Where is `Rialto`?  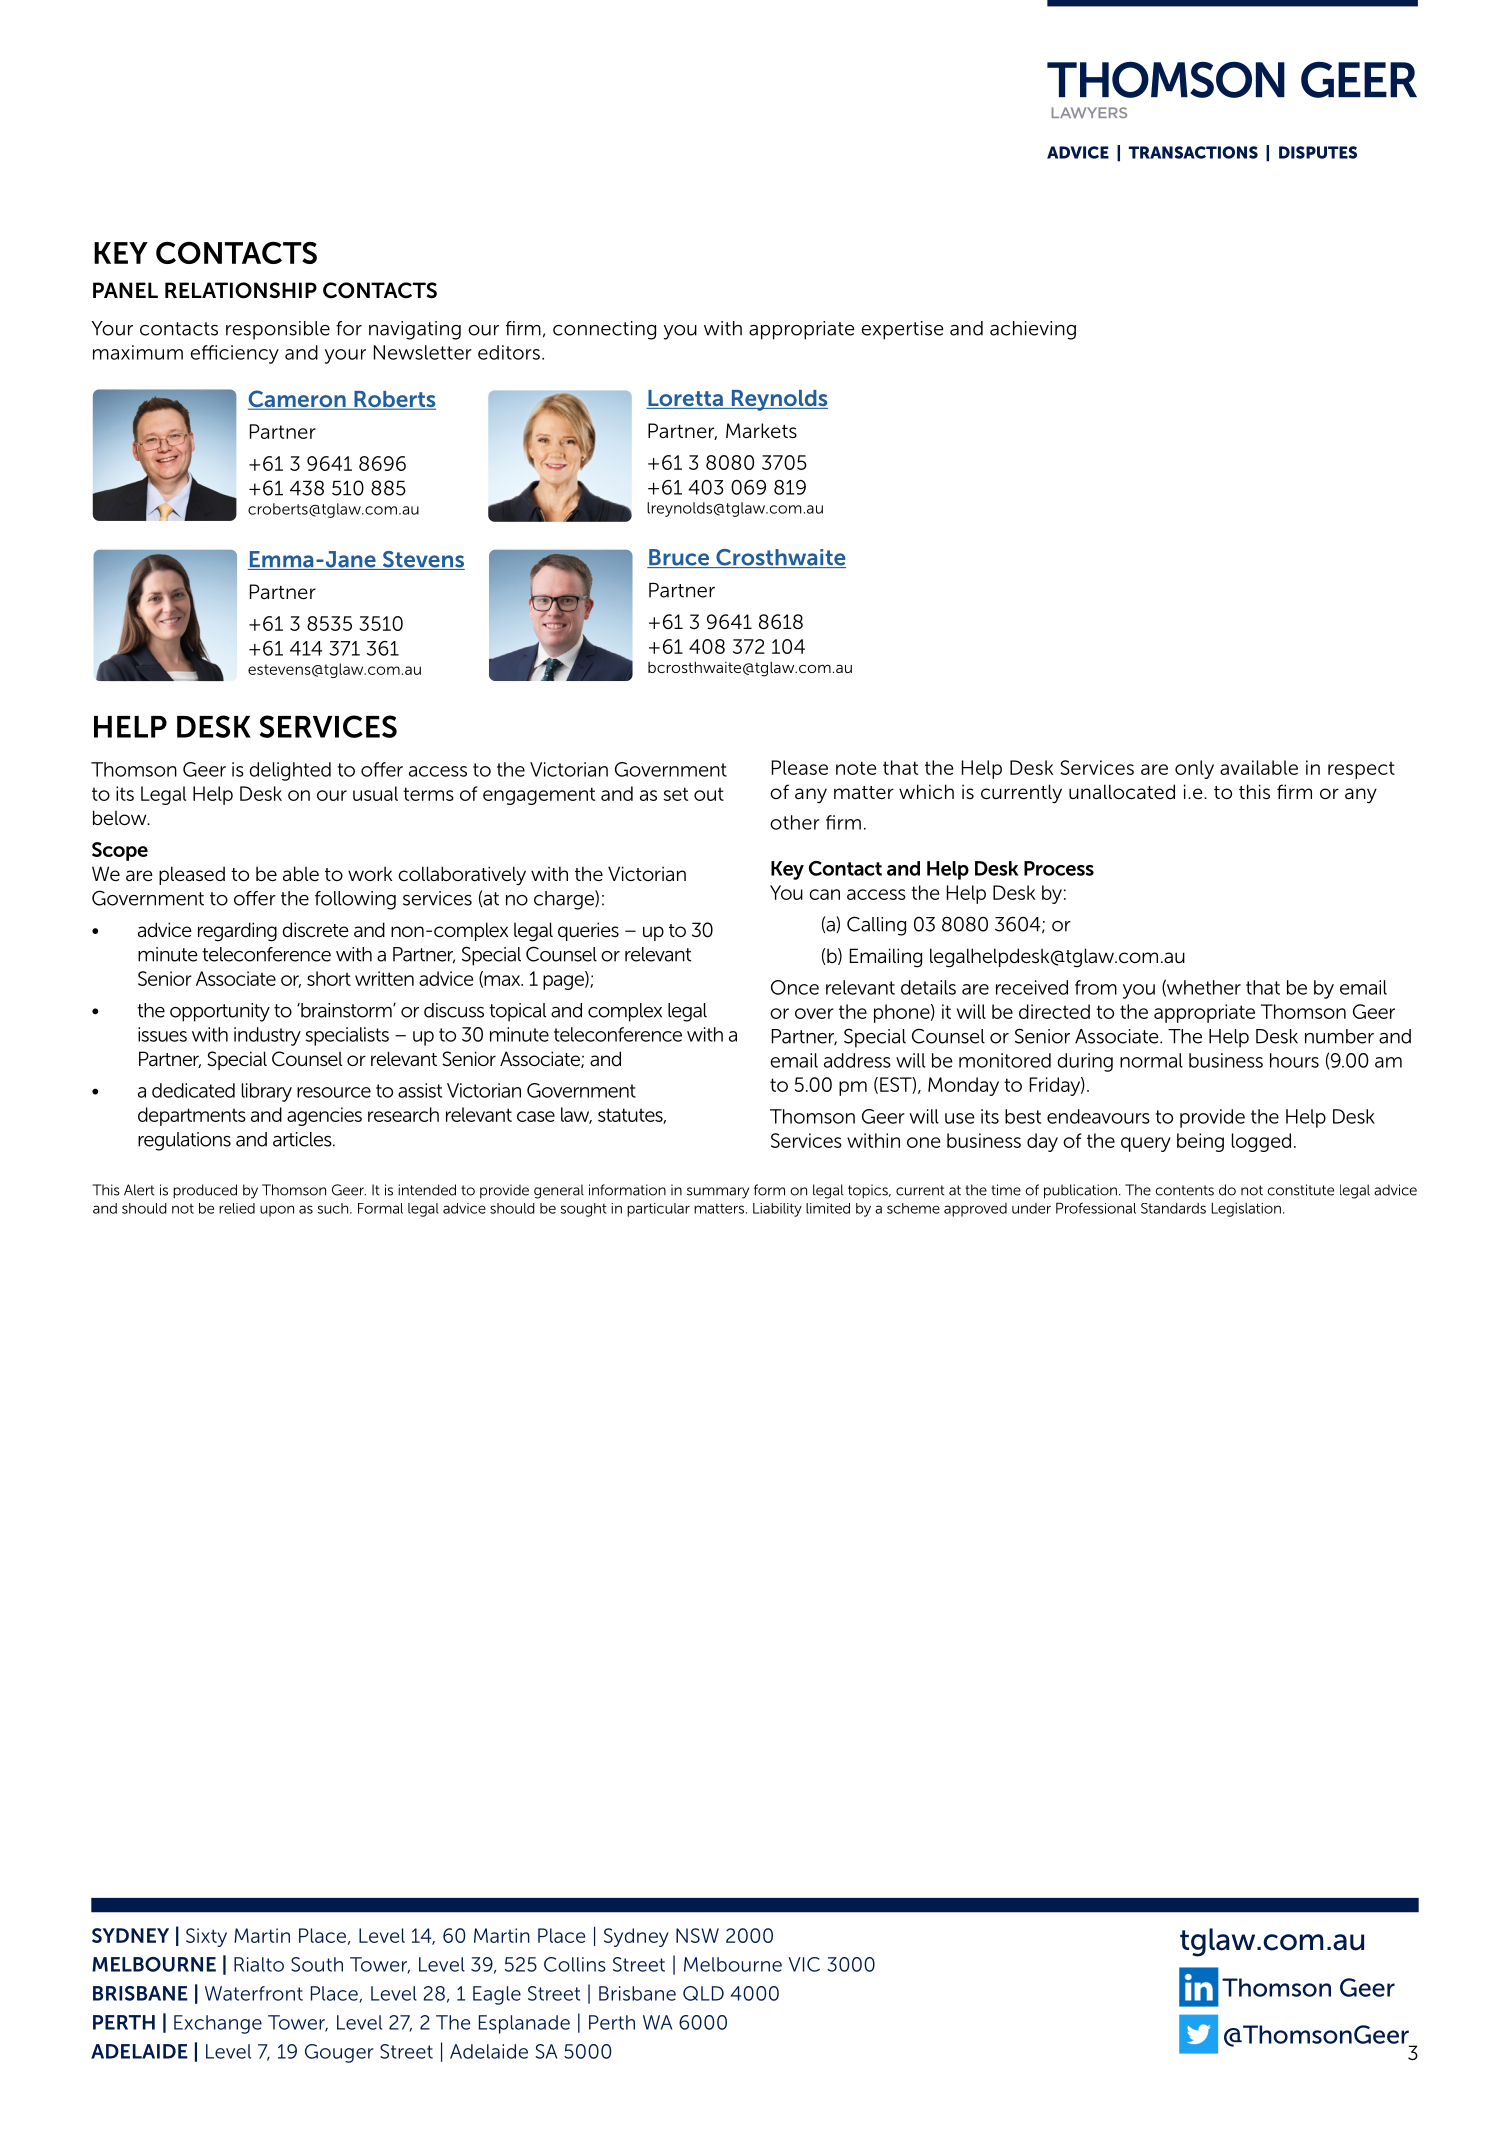 Rialto is located at coordinates (259, 1964).
